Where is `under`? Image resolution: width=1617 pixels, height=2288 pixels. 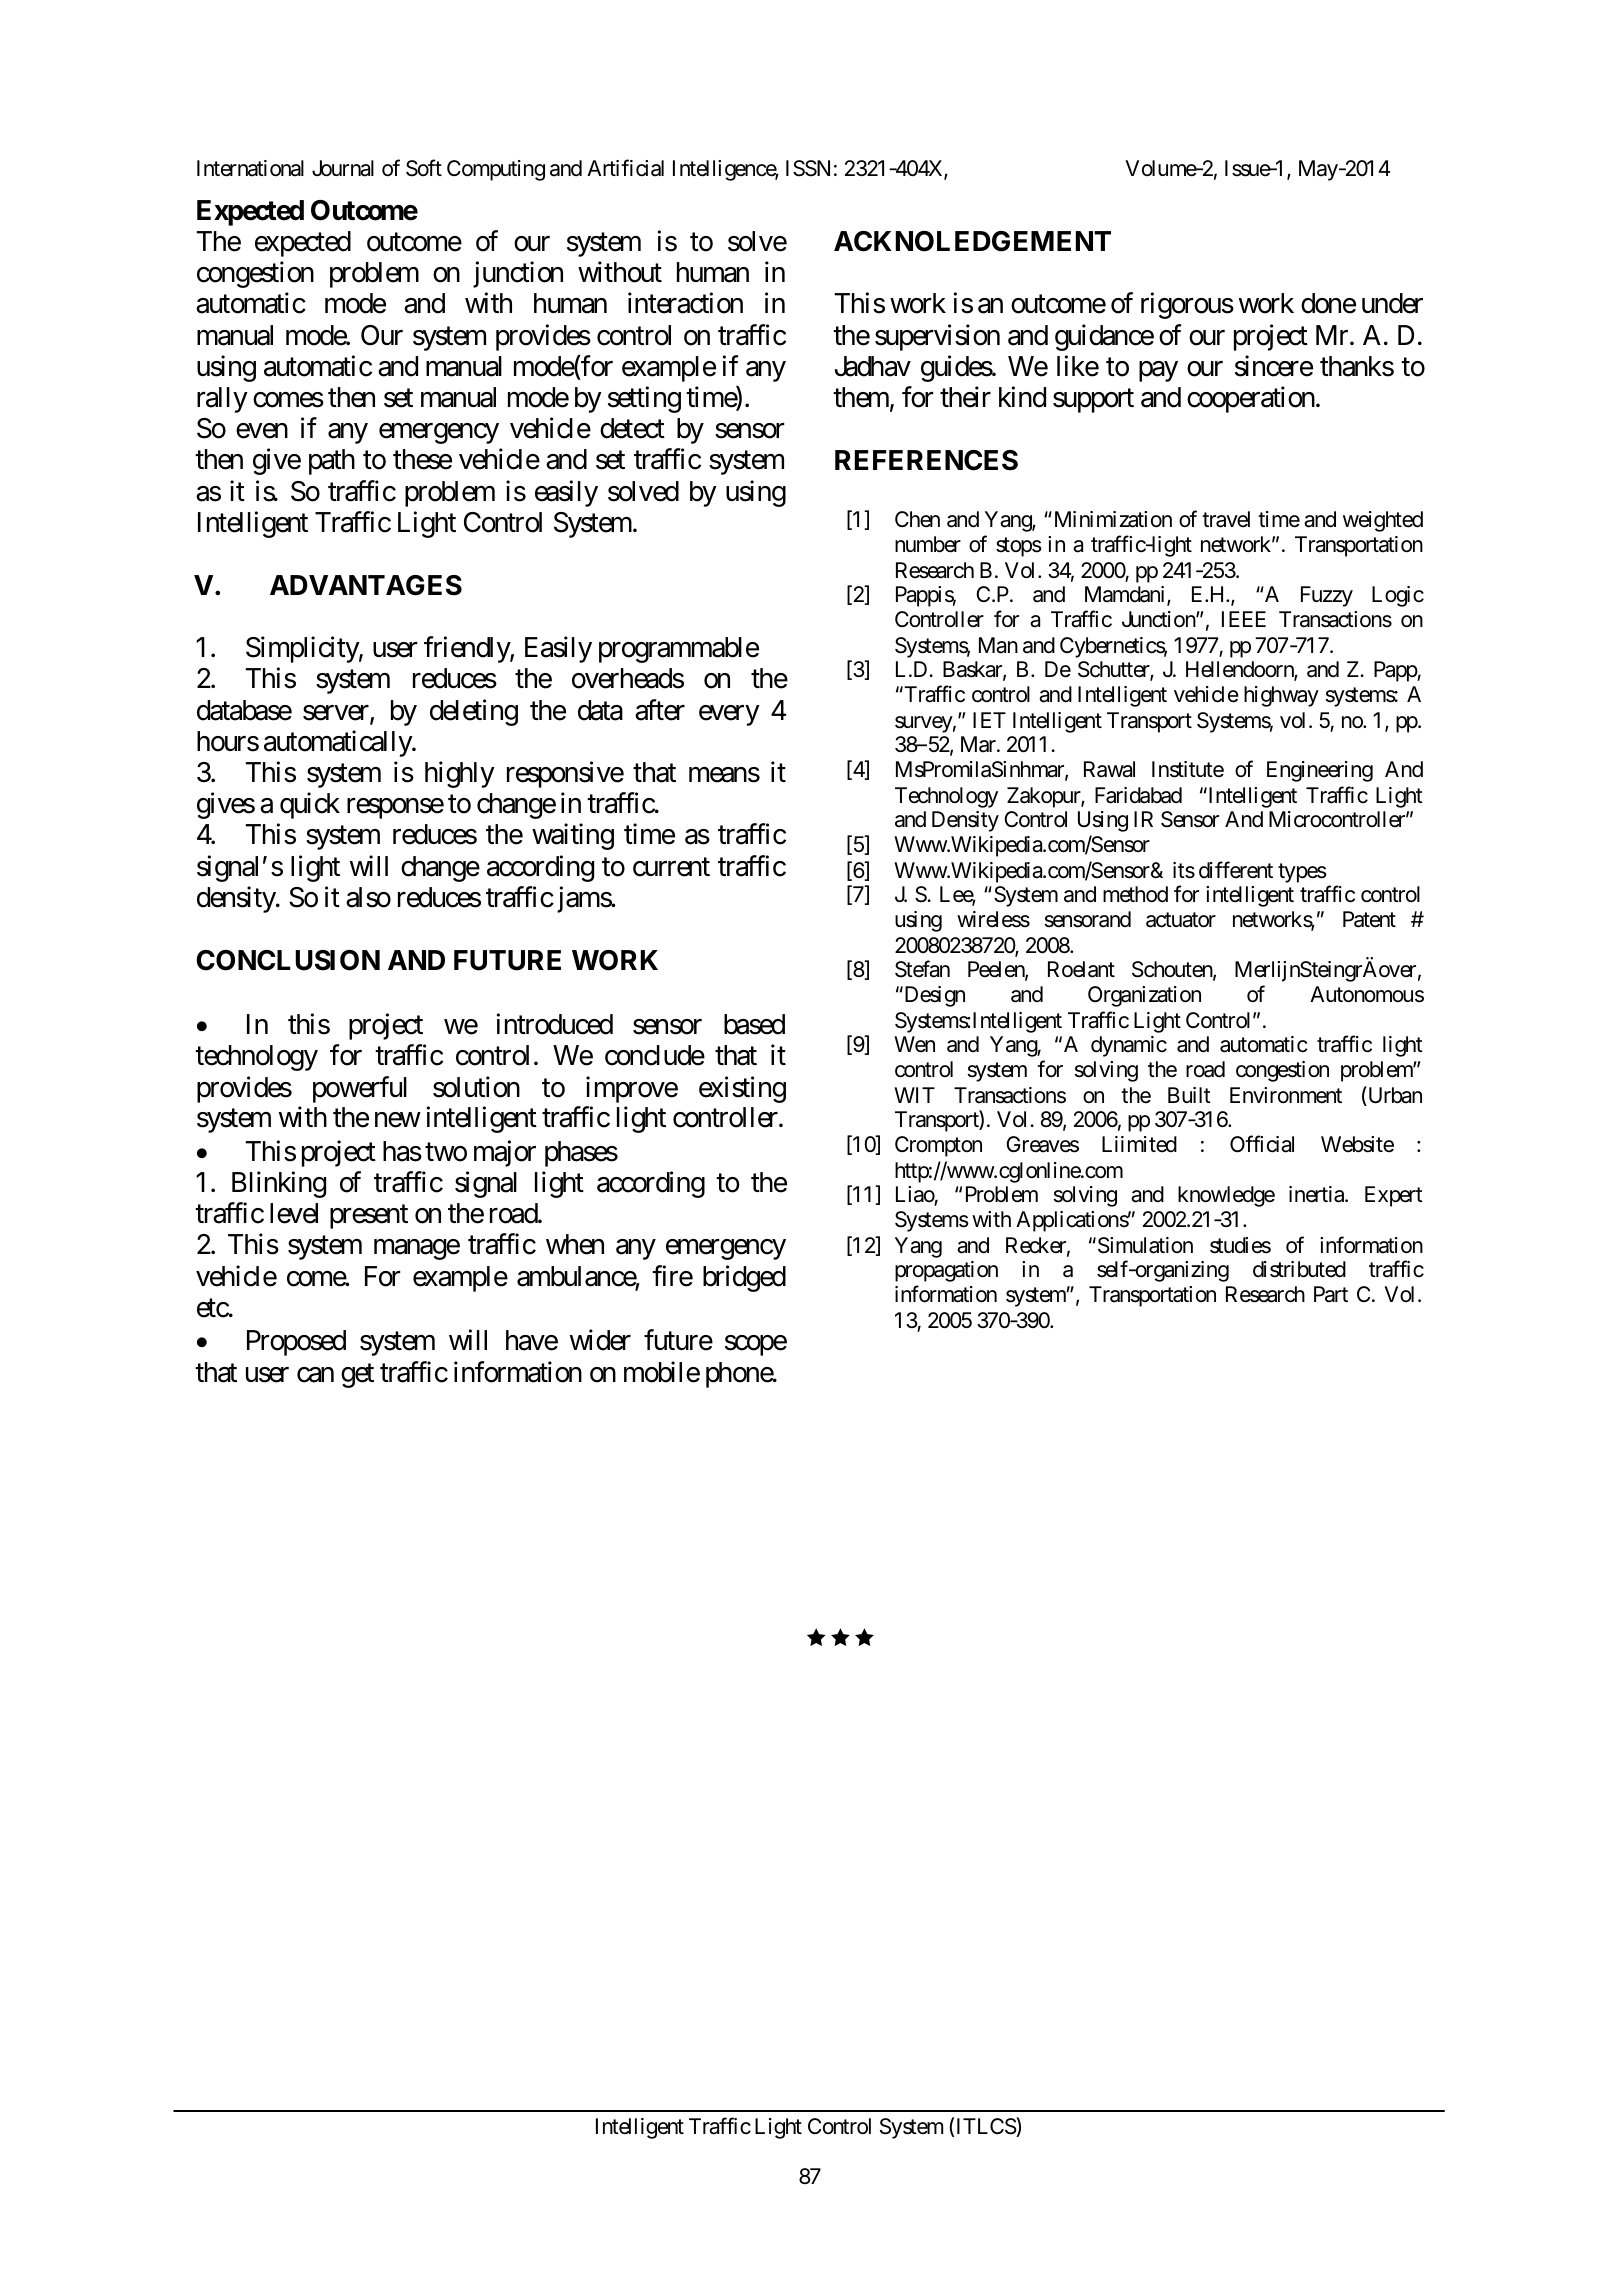 under is located at coordinates (1392, 303).
